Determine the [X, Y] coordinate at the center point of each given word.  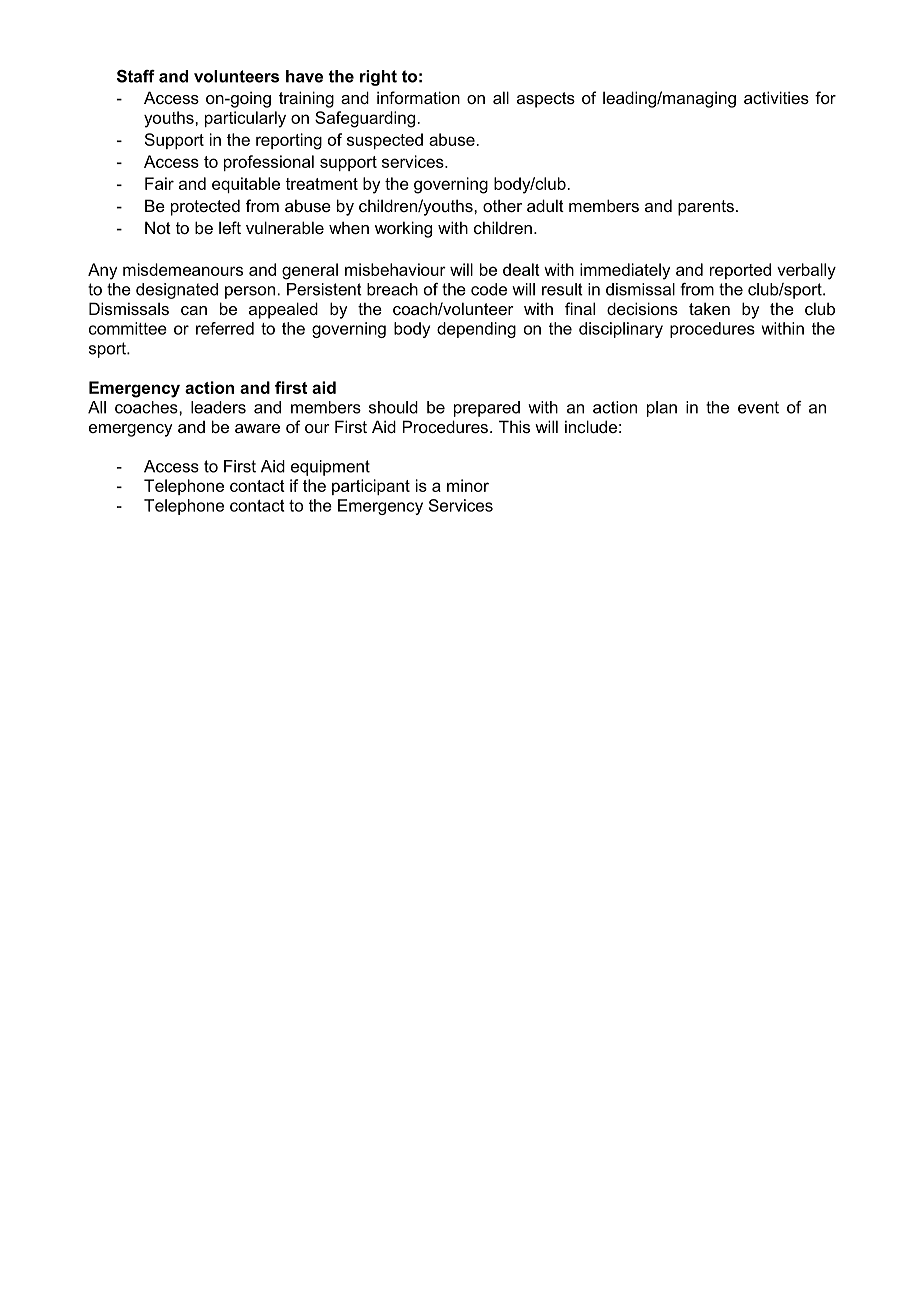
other [502, 205]
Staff [136, 76]
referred [225, 328]
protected [205, 207]
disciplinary [621, 330]
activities [776, 97]
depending [476, 330]
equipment [330, 468]
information [418, 97]
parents [706, 208]
